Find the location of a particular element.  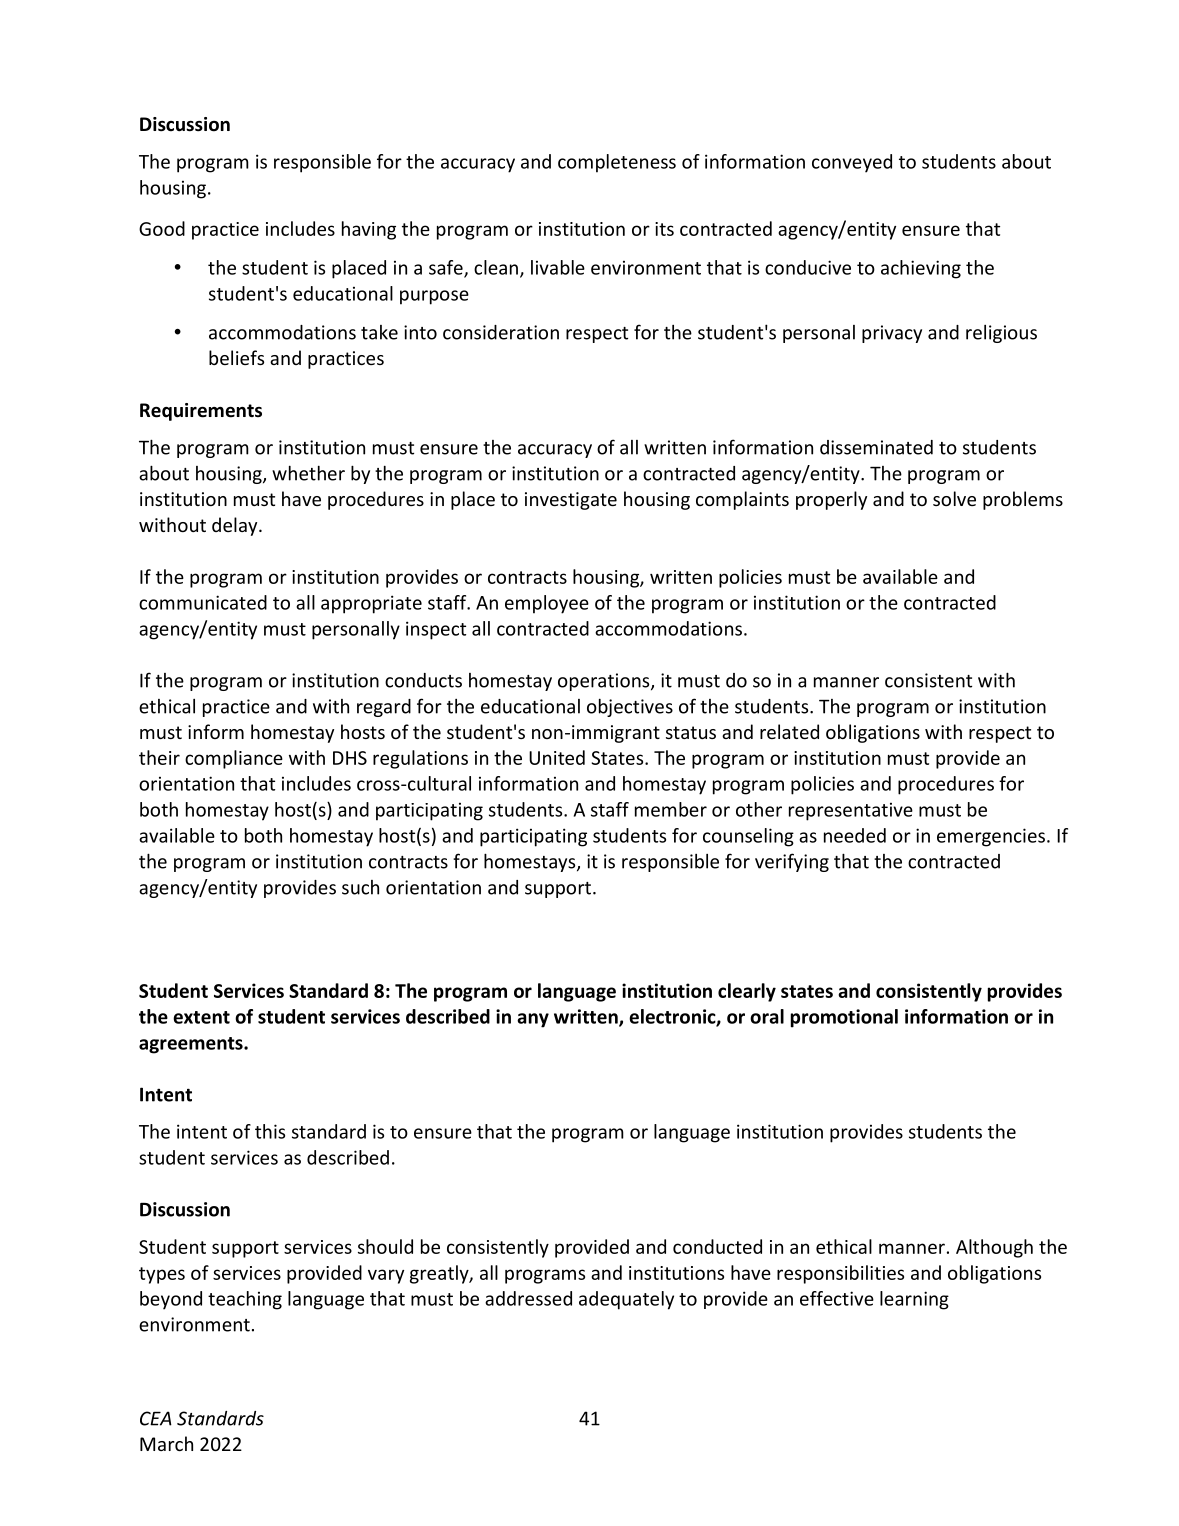

conducted is located at coordinates (717, 1246).
